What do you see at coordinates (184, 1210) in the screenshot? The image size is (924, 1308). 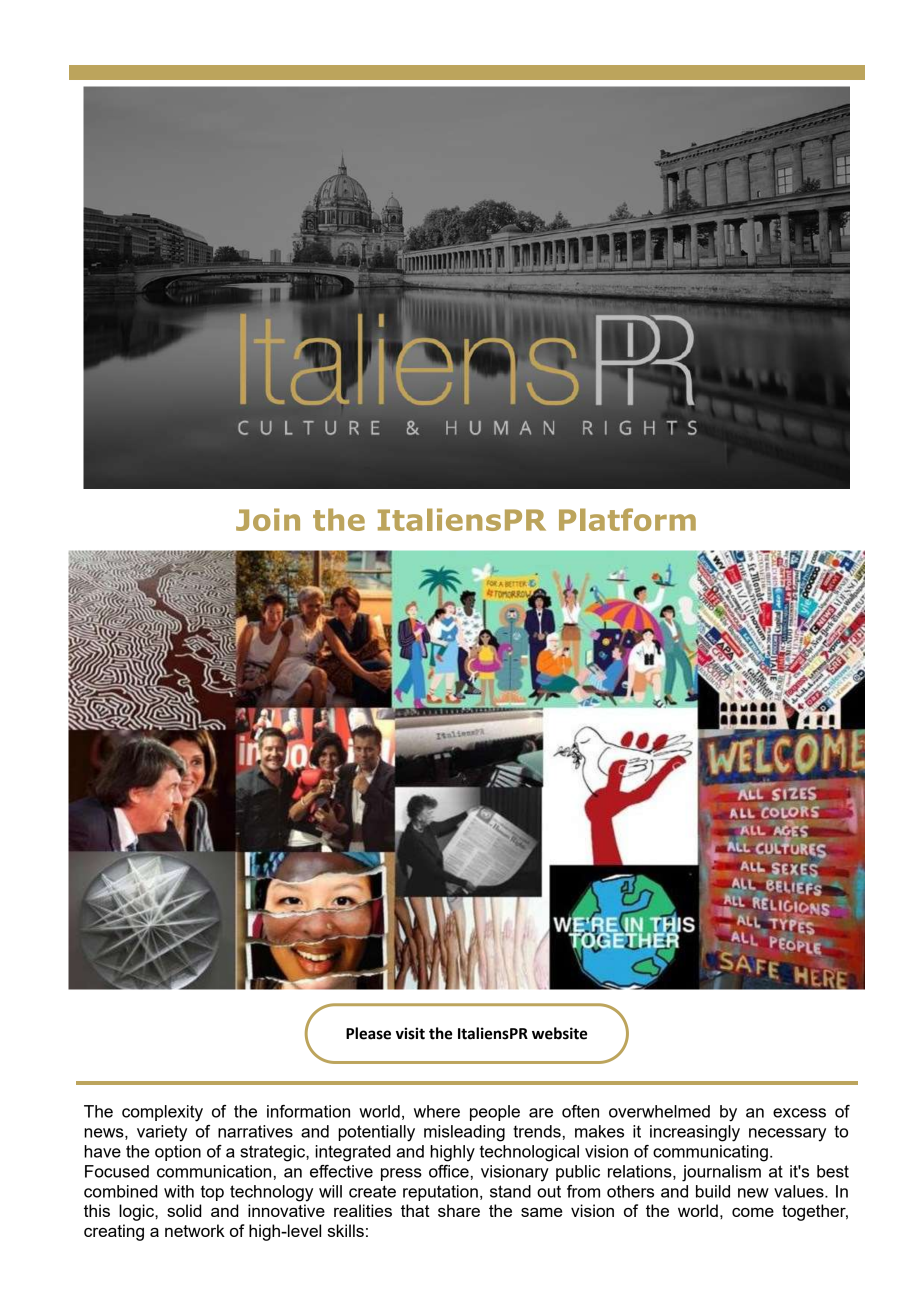 I see `solid` at bounding box center [184, 1210].
